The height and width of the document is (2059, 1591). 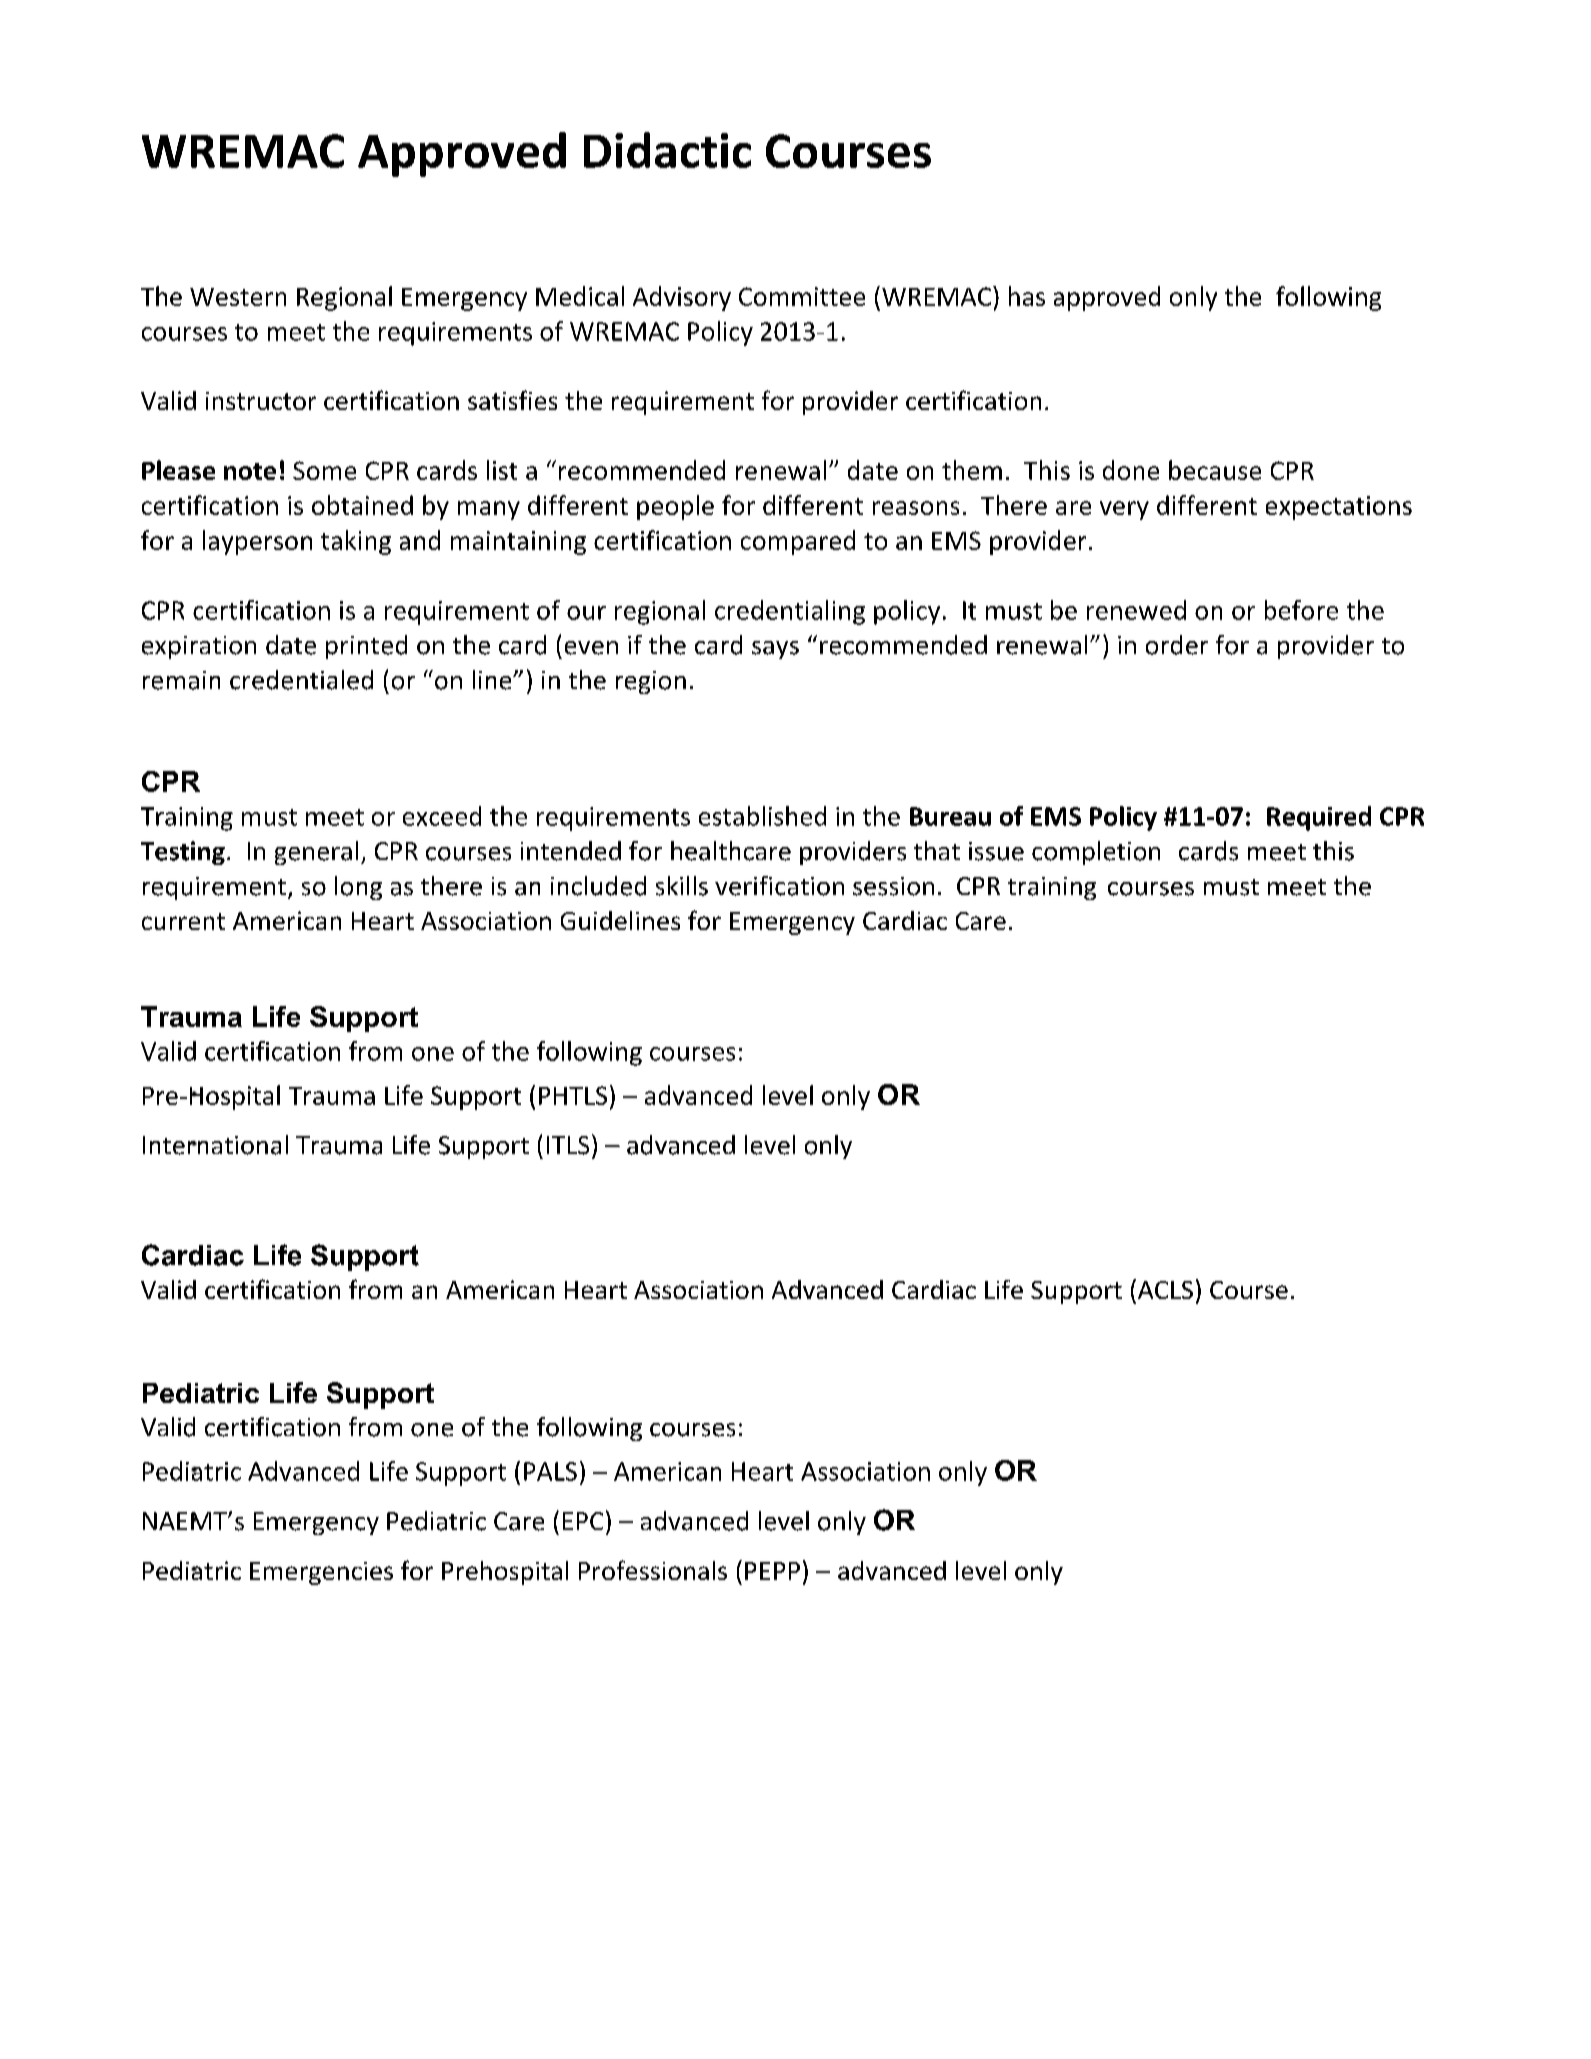 What do you see at coordinates (667, 150) in the document?
I see `Didactic` at bounding box center [667, 150].
